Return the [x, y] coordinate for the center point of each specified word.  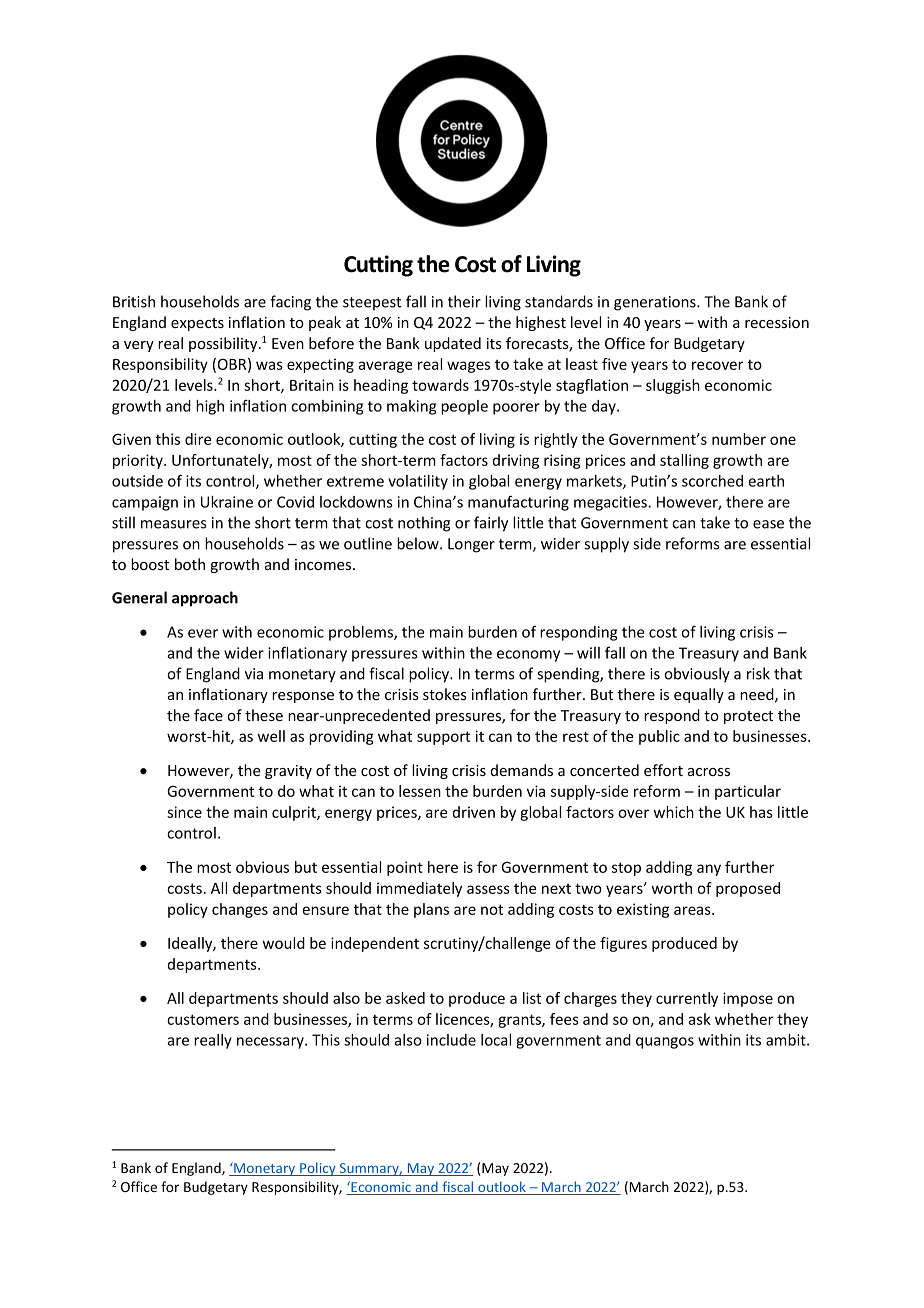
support [443, 738]
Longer [471, 545]
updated [453, 344]
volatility [418, 482]
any [709, 870]
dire [198, 439]
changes [240, 910]
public [659, 737]
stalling [684, 461]
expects [197, 324]
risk [758, 673]
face [208, 715]
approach [205, 599]
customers [203, 1019]
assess [488, 889]
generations [656, 303]
